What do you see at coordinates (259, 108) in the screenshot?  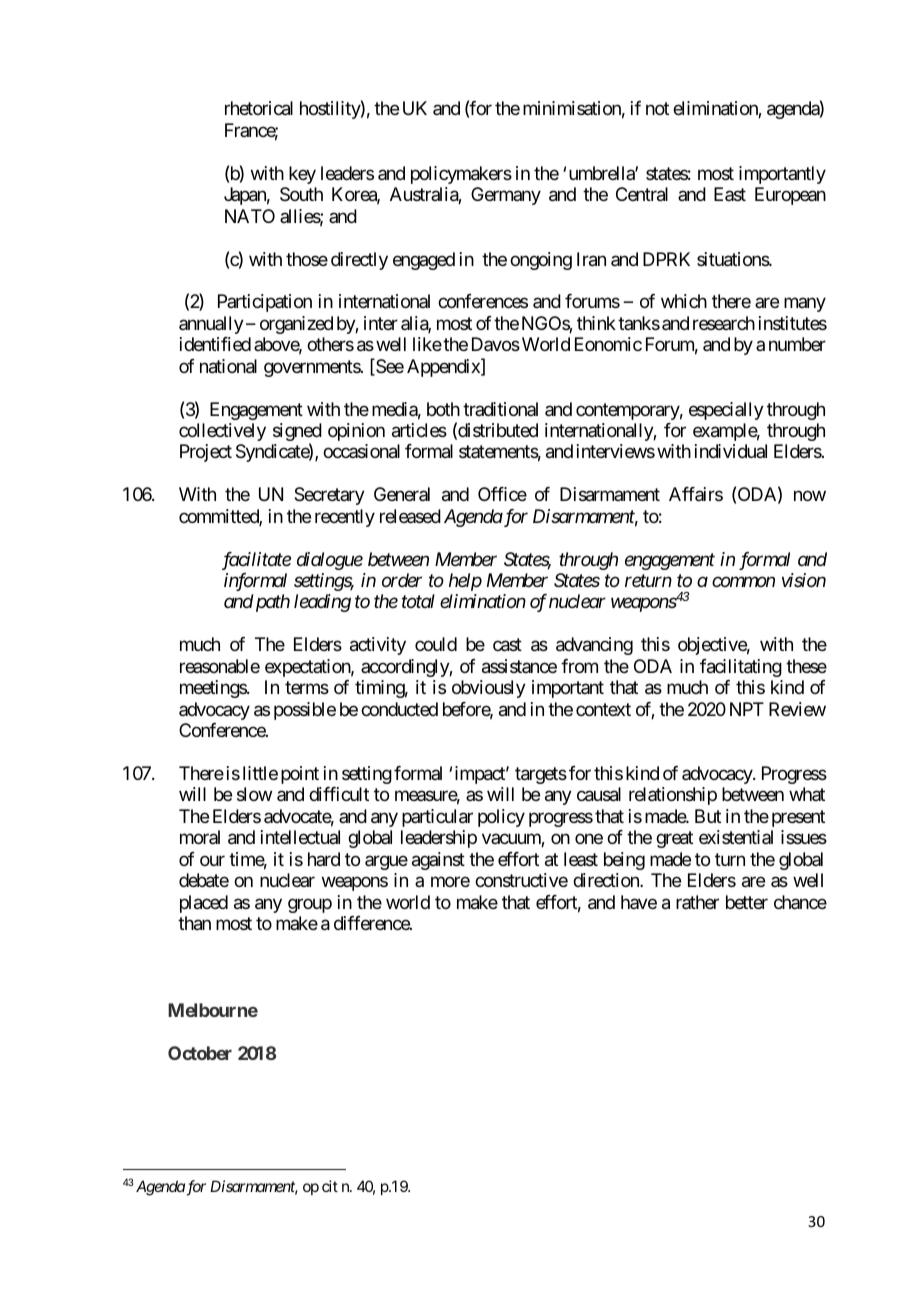 I see `rhetorical` at bounding box center [259, 108].
